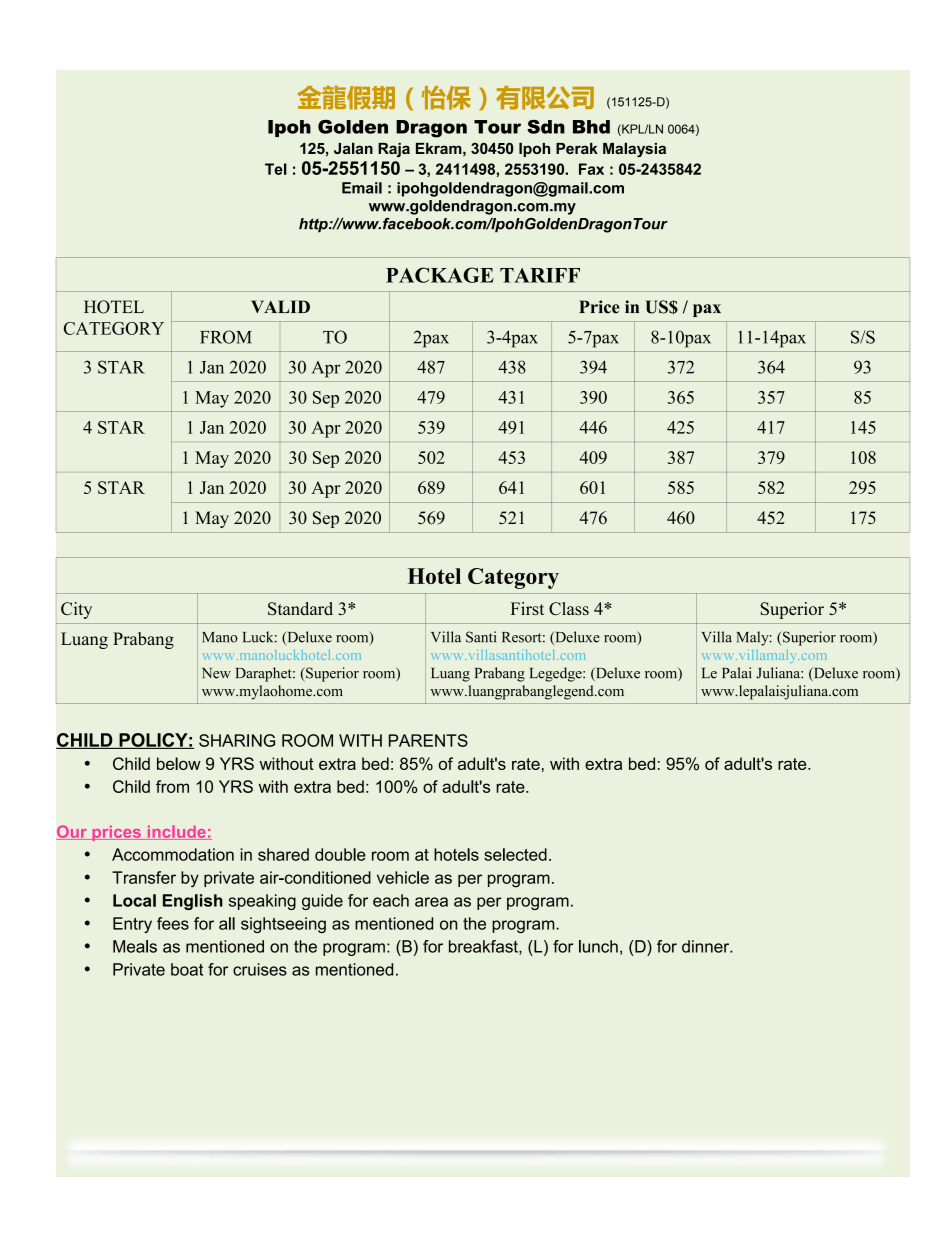 This screenshot has height=1233, width=952. What do you see at coordinates (135, 946) in the screenshot?
I see `Meals` at bounding box center [135, 946].
